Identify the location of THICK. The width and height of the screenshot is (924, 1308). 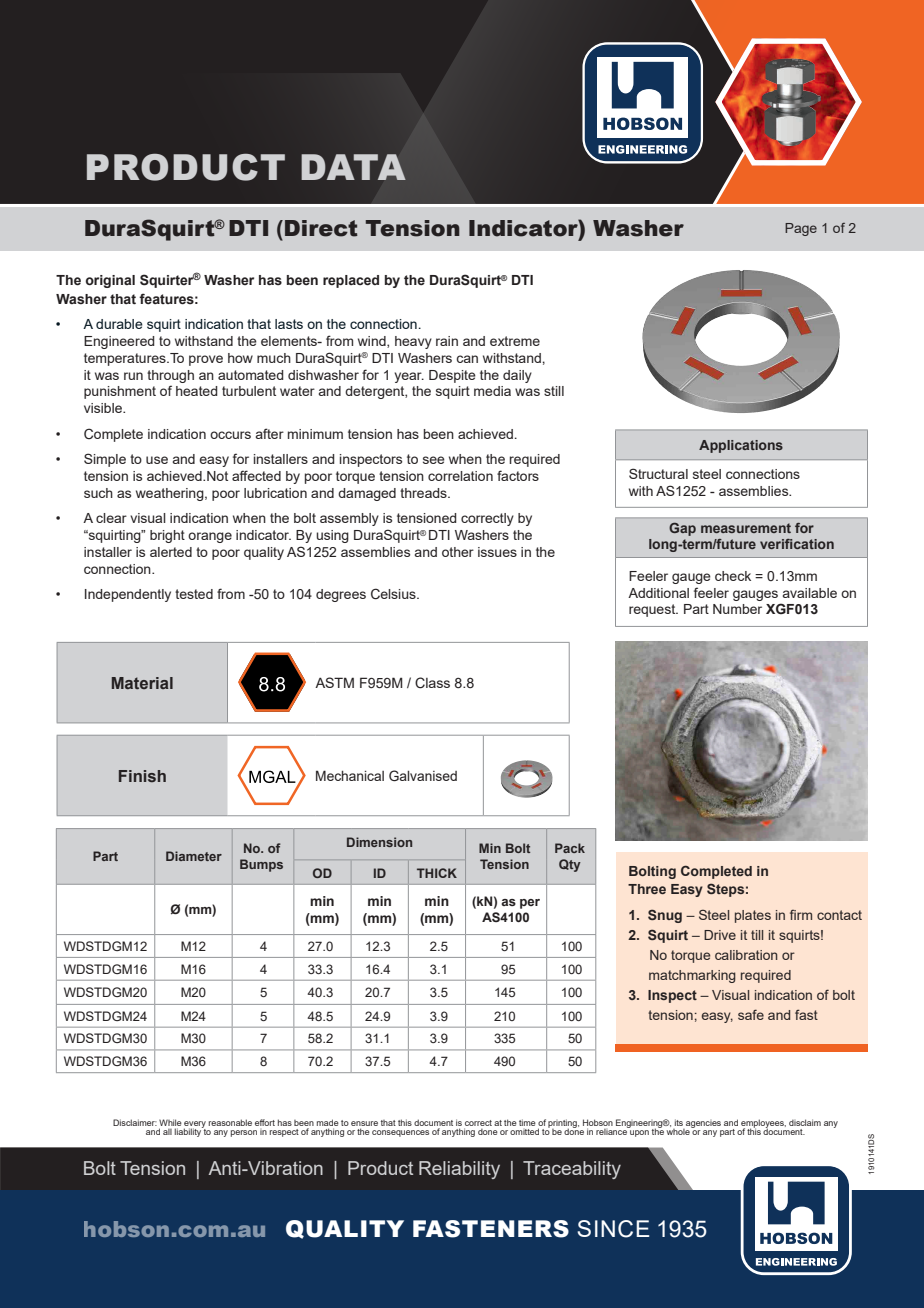
(437, 873).
